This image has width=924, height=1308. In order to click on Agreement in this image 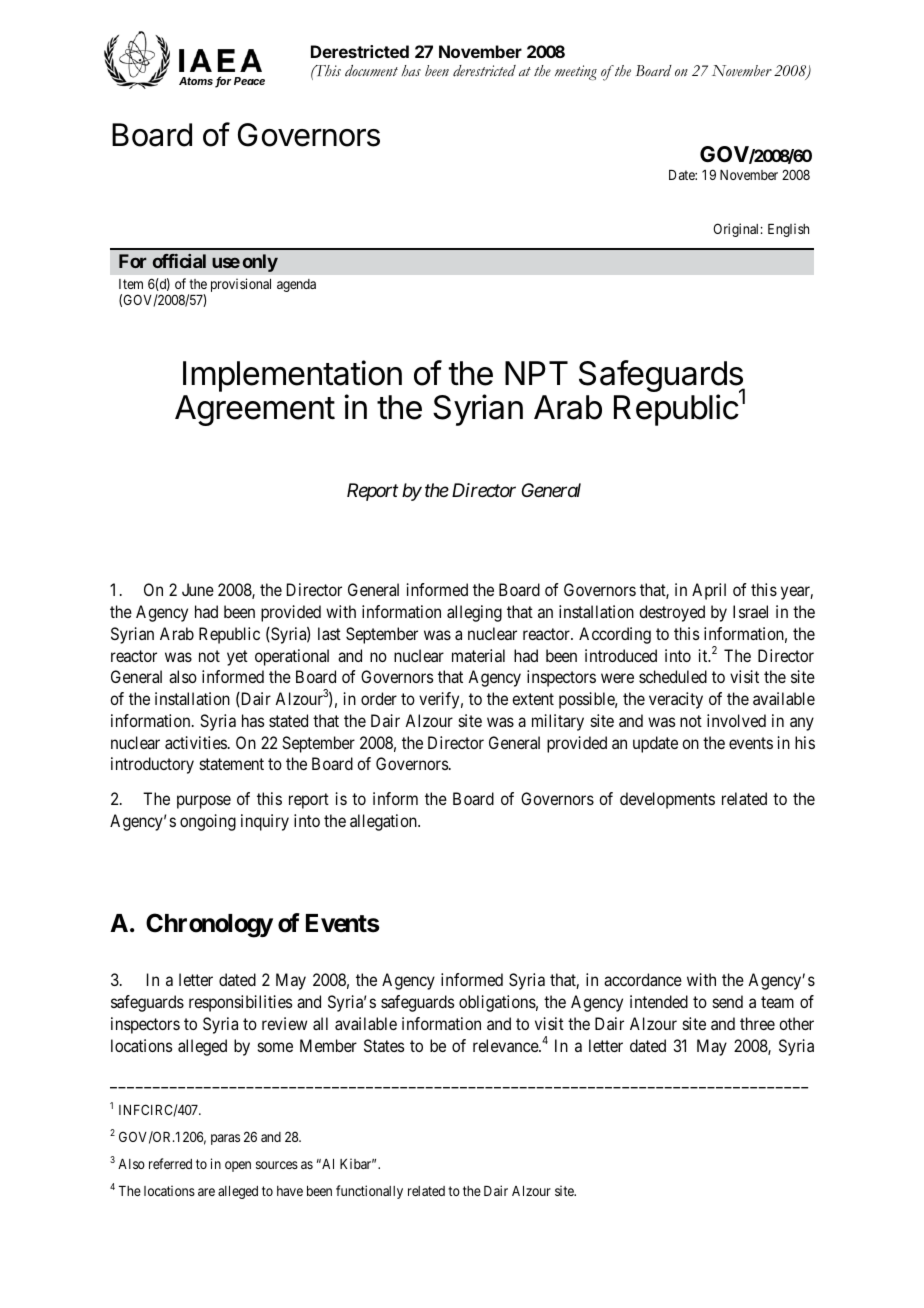, I will do `click(255, 410)`.
